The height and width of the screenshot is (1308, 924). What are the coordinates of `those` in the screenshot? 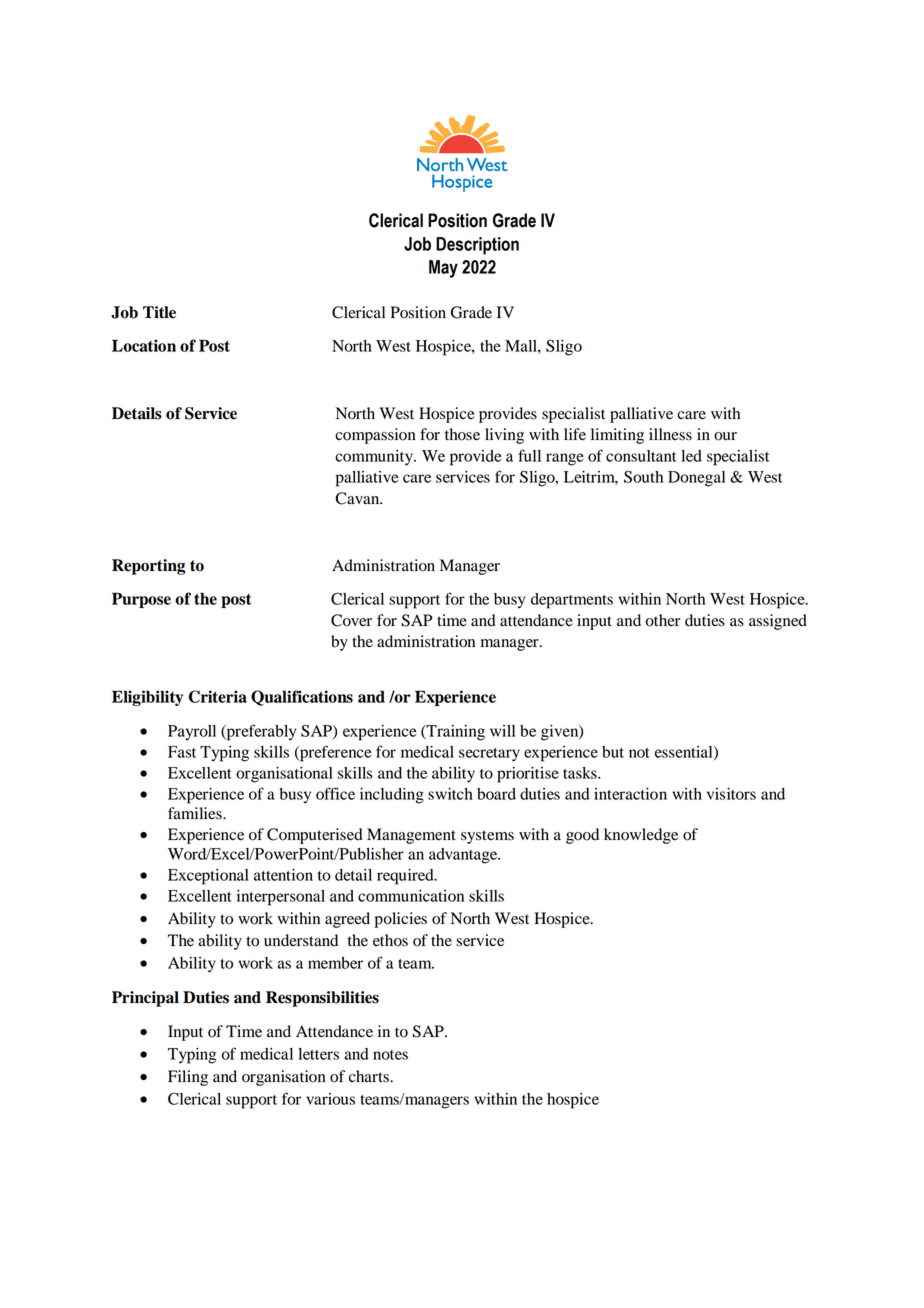 It's located at (462, 434).
